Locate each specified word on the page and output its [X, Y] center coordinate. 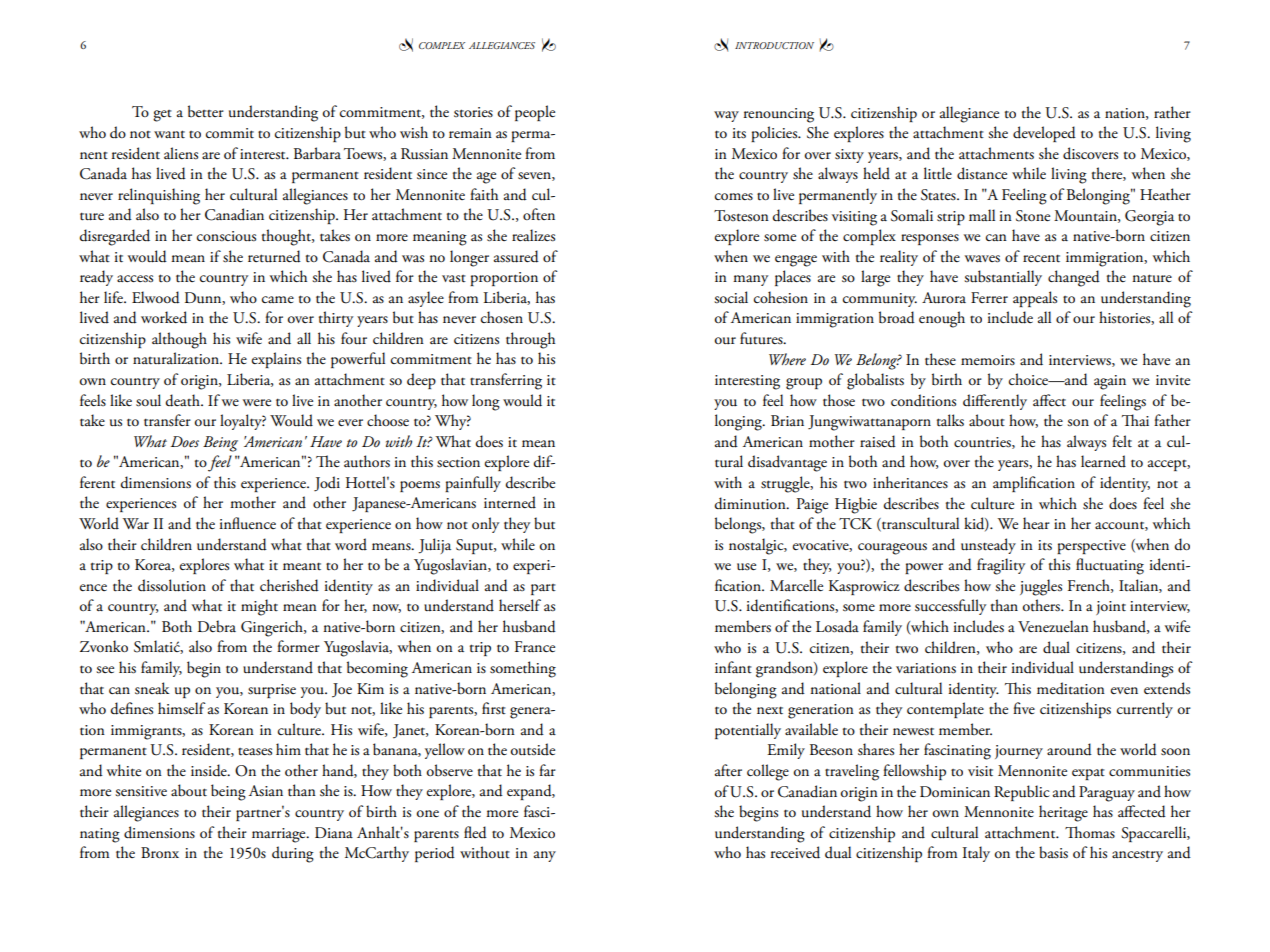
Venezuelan [1053, 626]
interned [510, 502]
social [731, 297]
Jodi [327, 484]
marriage [280, 835]
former [298, 646]
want [169, 134]
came [278, 299]
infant [733, 667]
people [535, 113]
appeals [1035, 299]
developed [1044, 134]
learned [1103, 461]
